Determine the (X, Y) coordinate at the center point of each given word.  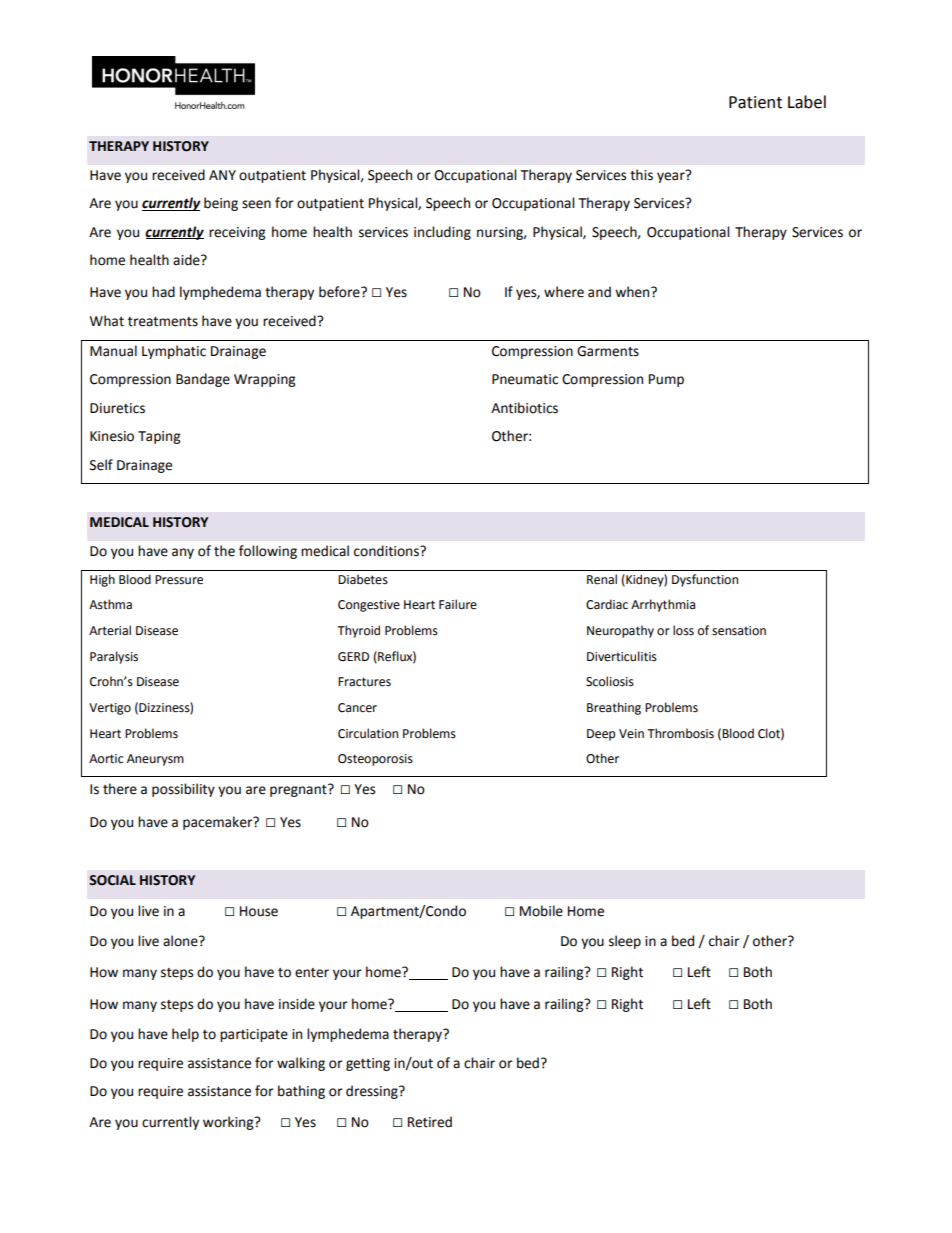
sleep (625, 942)
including (442, 233)
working (229, 1123)
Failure (458, 604)
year (672, 176)
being (221, 204)
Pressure (179, 580)
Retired (430, 1122)
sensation (739, 631)
